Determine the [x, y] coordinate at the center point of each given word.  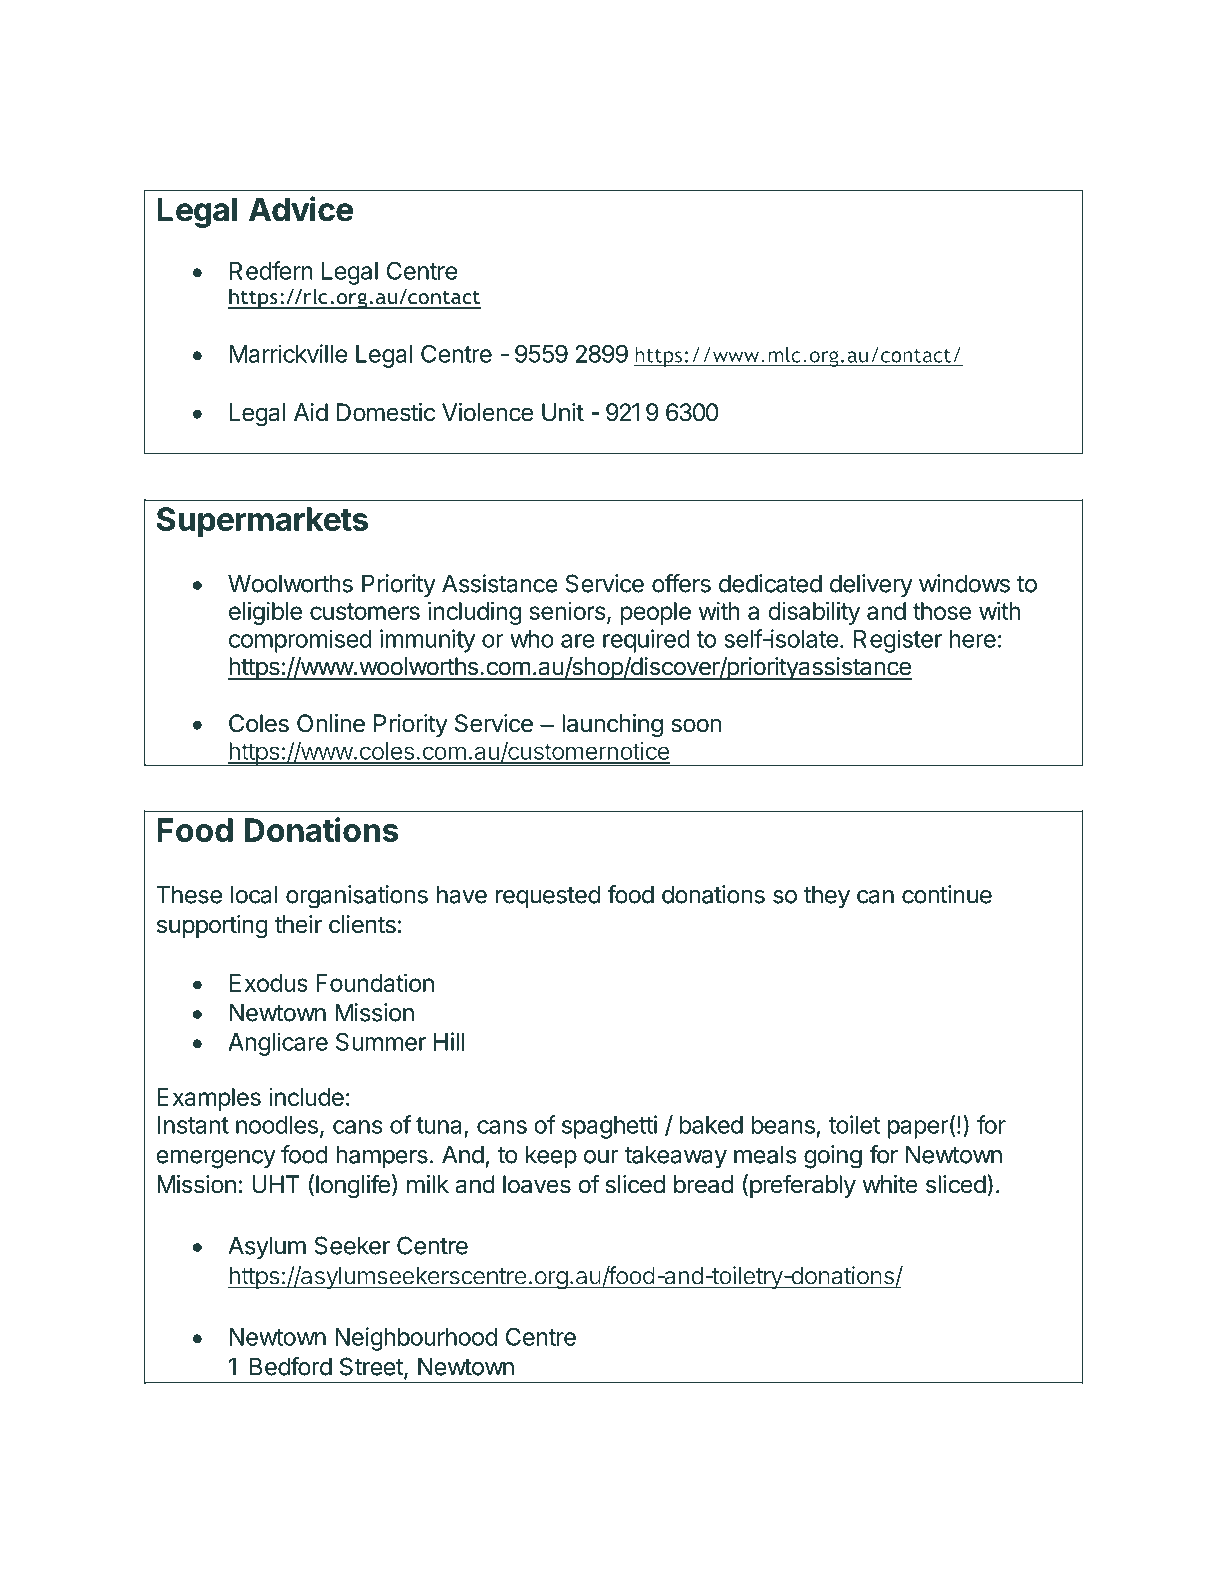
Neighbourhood [416, 1339]
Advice [301, 209]
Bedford [291, 1366]
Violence [487, 412]
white [890, 1184]
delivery [871, 585]
